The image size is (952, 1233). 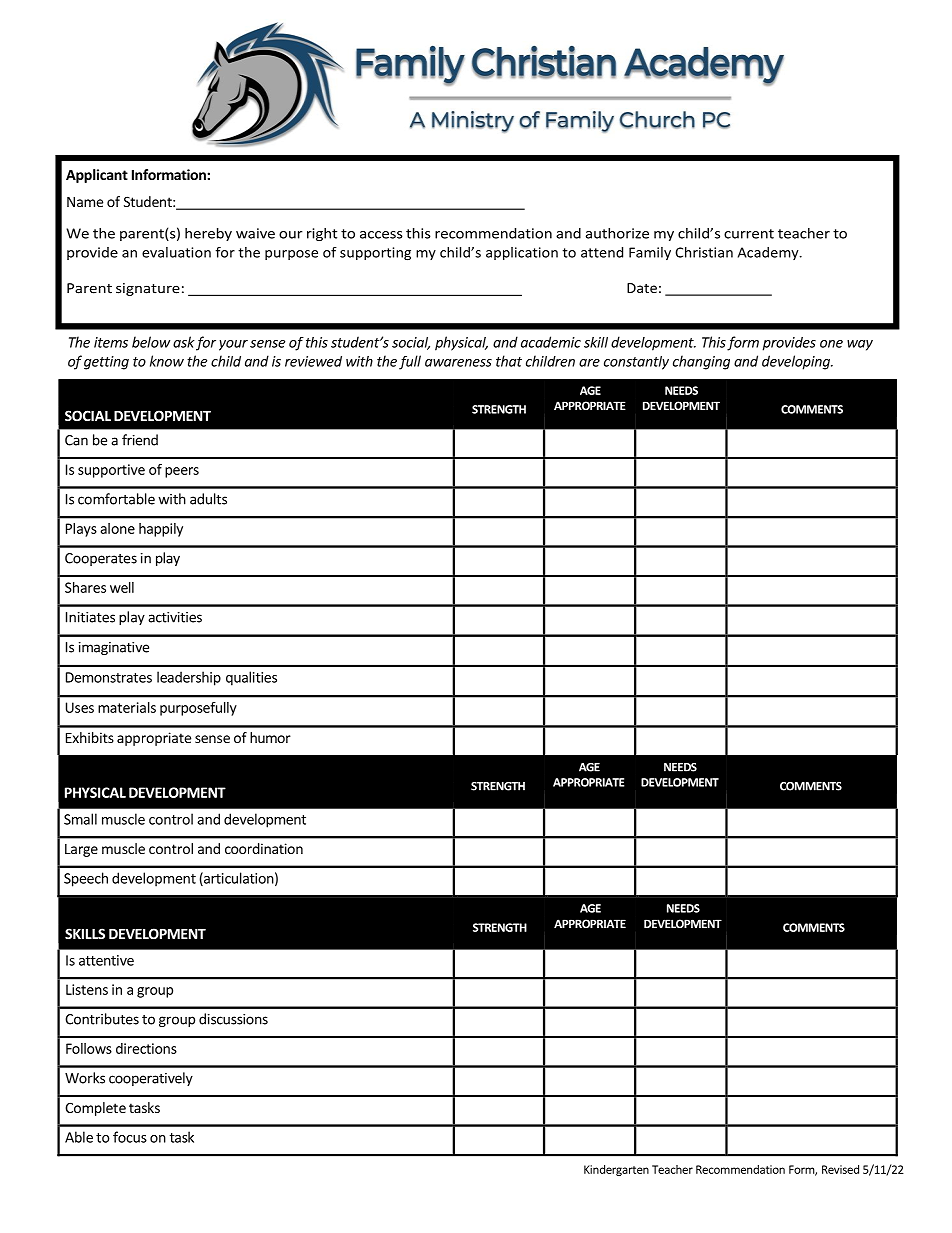 What do you see at coordinates (701, 362) in the screenshot?
I see `changing` at bounding box center [701, 362].
